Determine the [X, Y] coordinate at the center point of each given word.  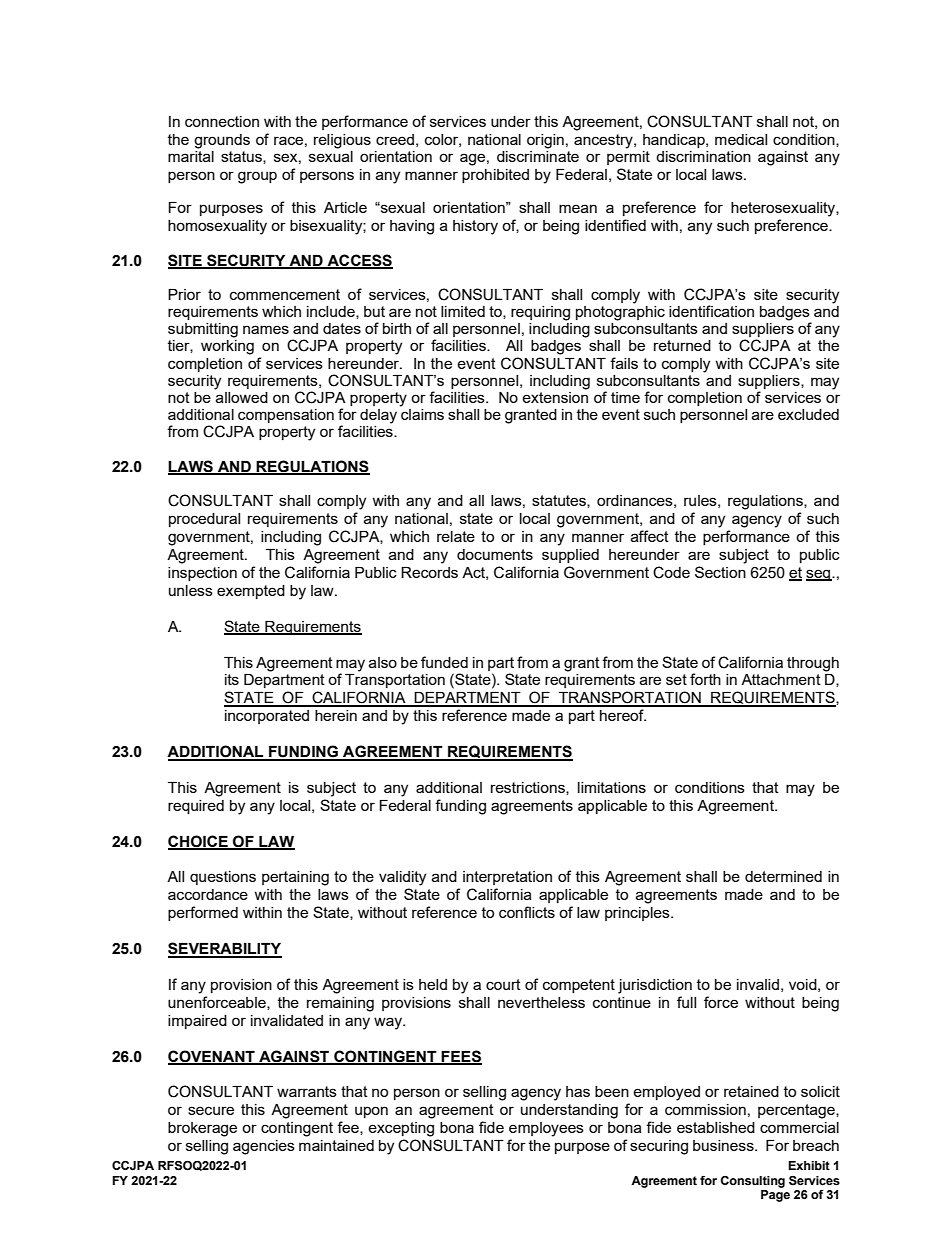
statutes [560, 501]
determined [783, 876]
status [242, 157]
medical [741, 139]
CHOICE [199, 842]
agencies [264, 1147]
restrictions [529, 788]
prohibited [495, 176]
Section [720, 572]
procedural [204, 520]
